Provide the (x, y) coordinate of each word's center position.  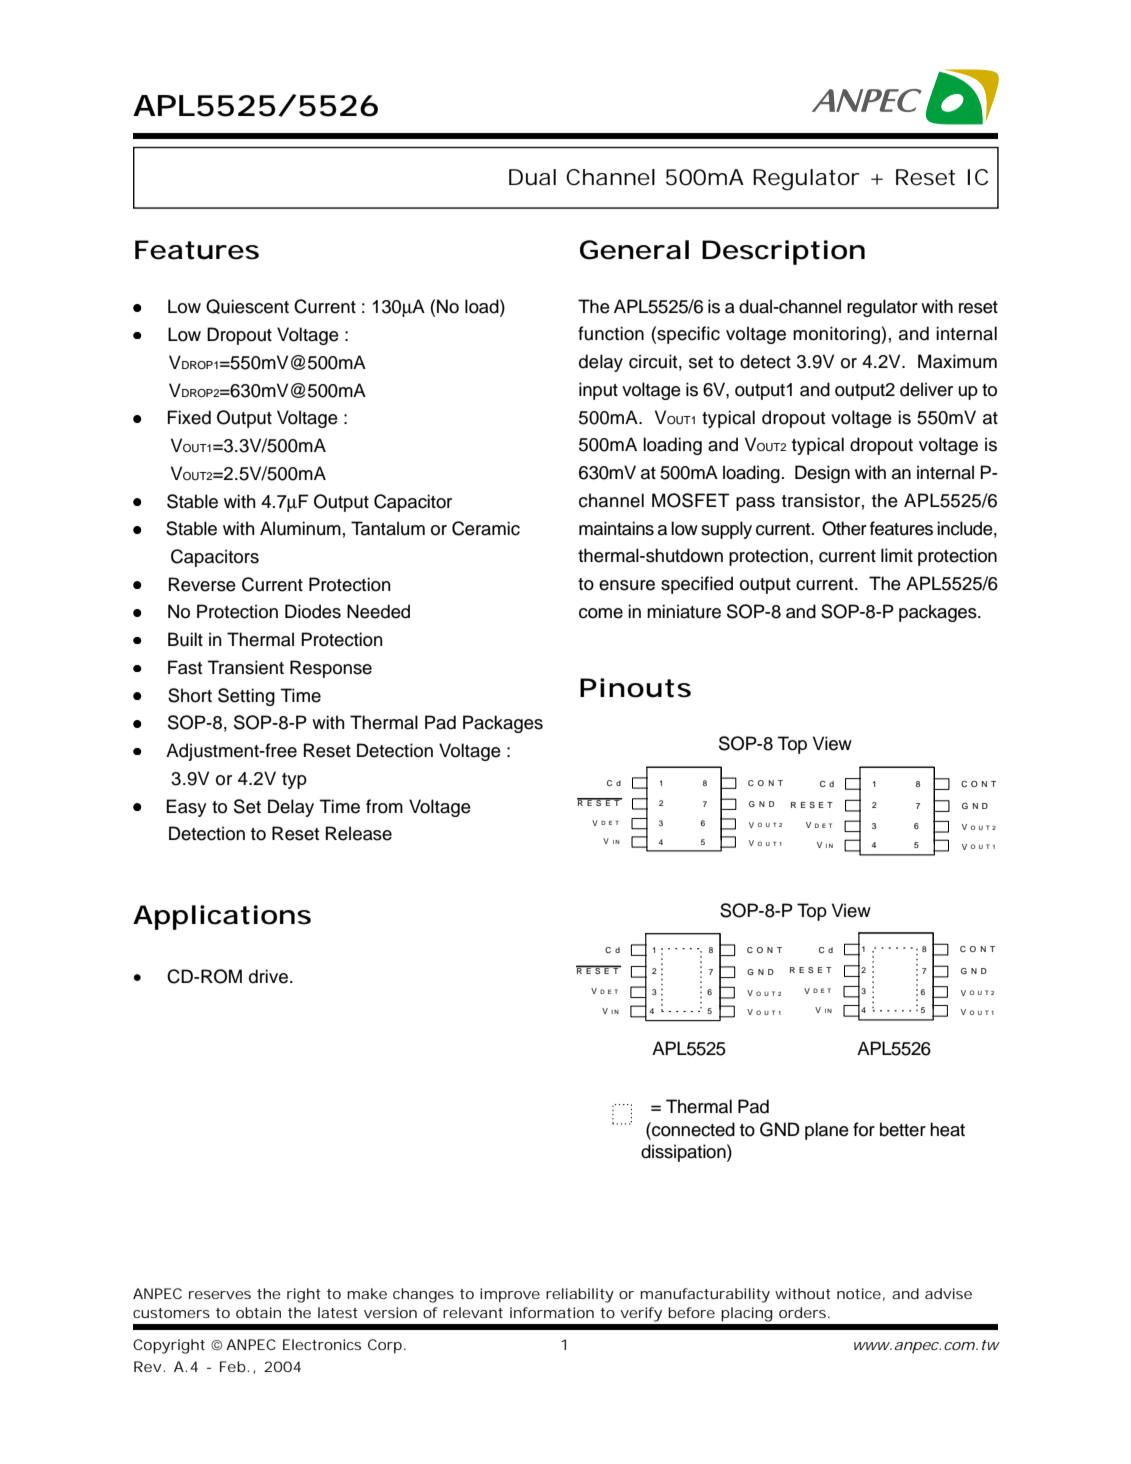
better (903, 1129)
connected (692, 1129)
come (601, 613)
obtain (258, 1312)
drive (268, 976)
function (611, 333)
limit (897, 555)
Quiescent (247, 306)
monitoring (837, 335)
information (552, 1312)
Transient (245, 667)
